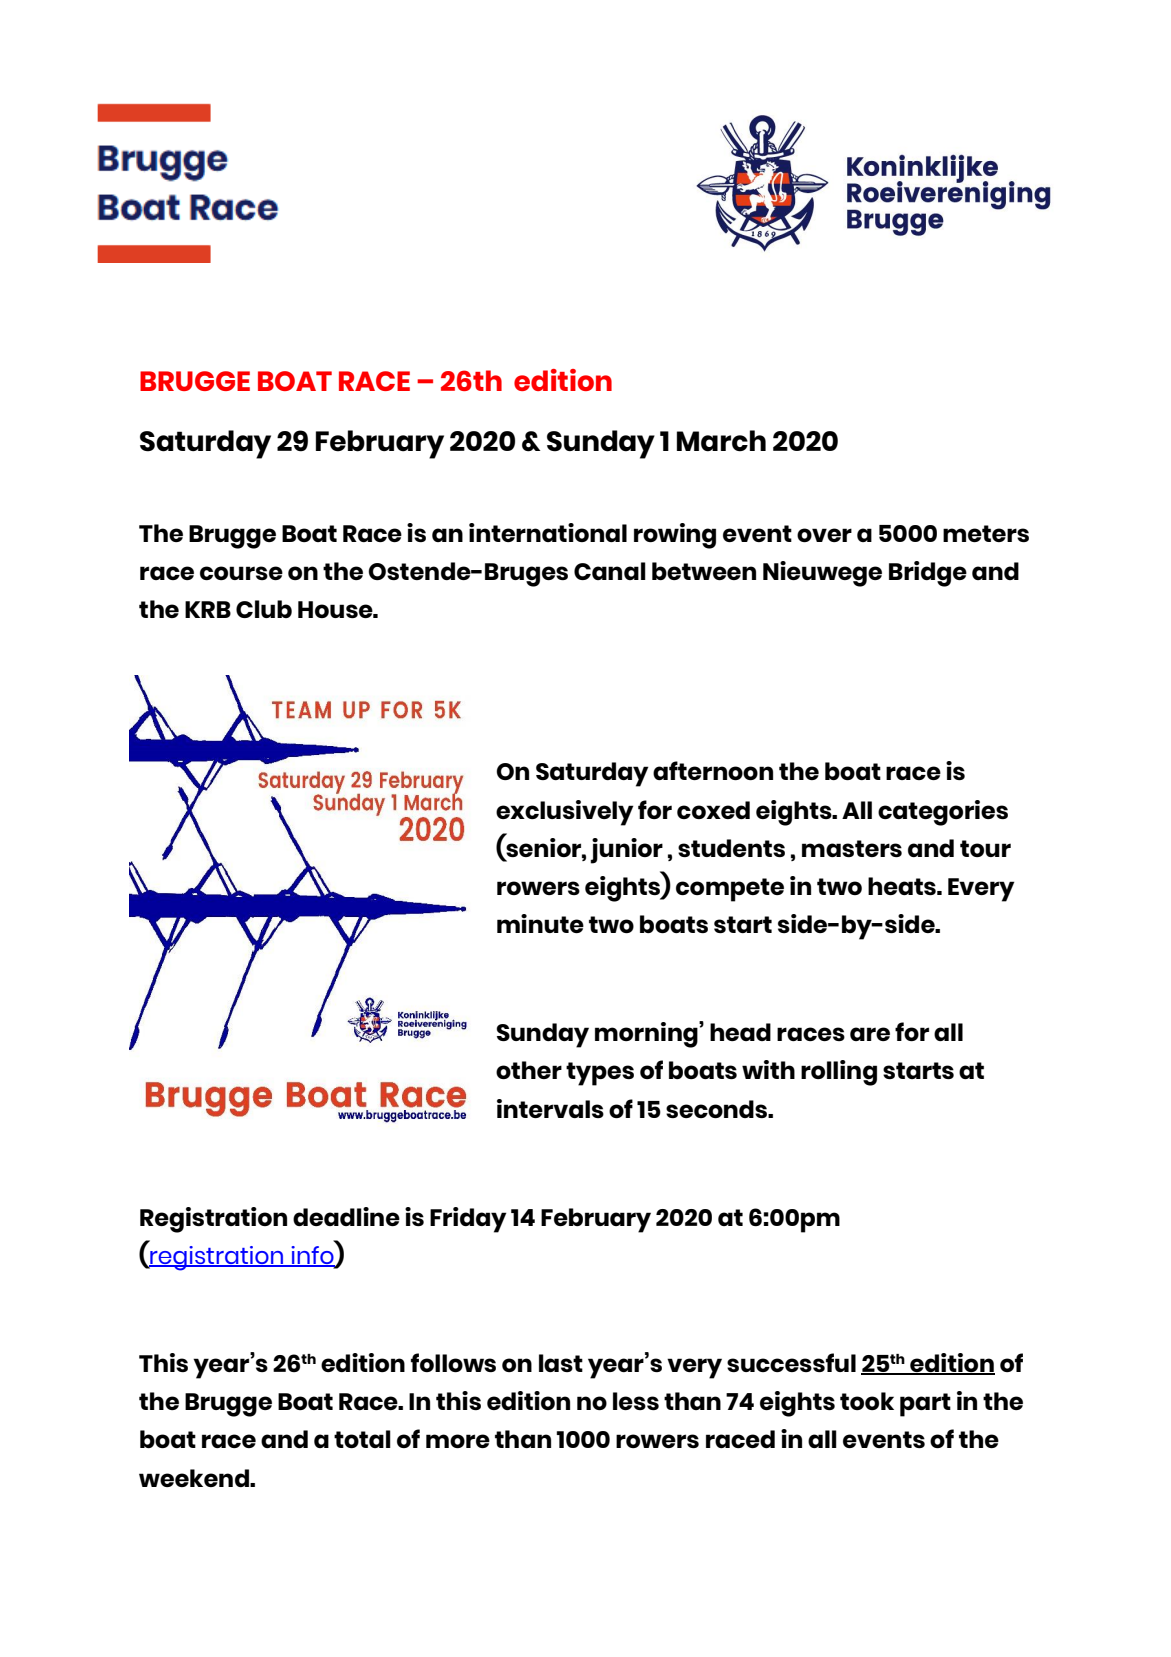 This page has height=1657, width=1171. I want to click on course, so click(241, 573).
